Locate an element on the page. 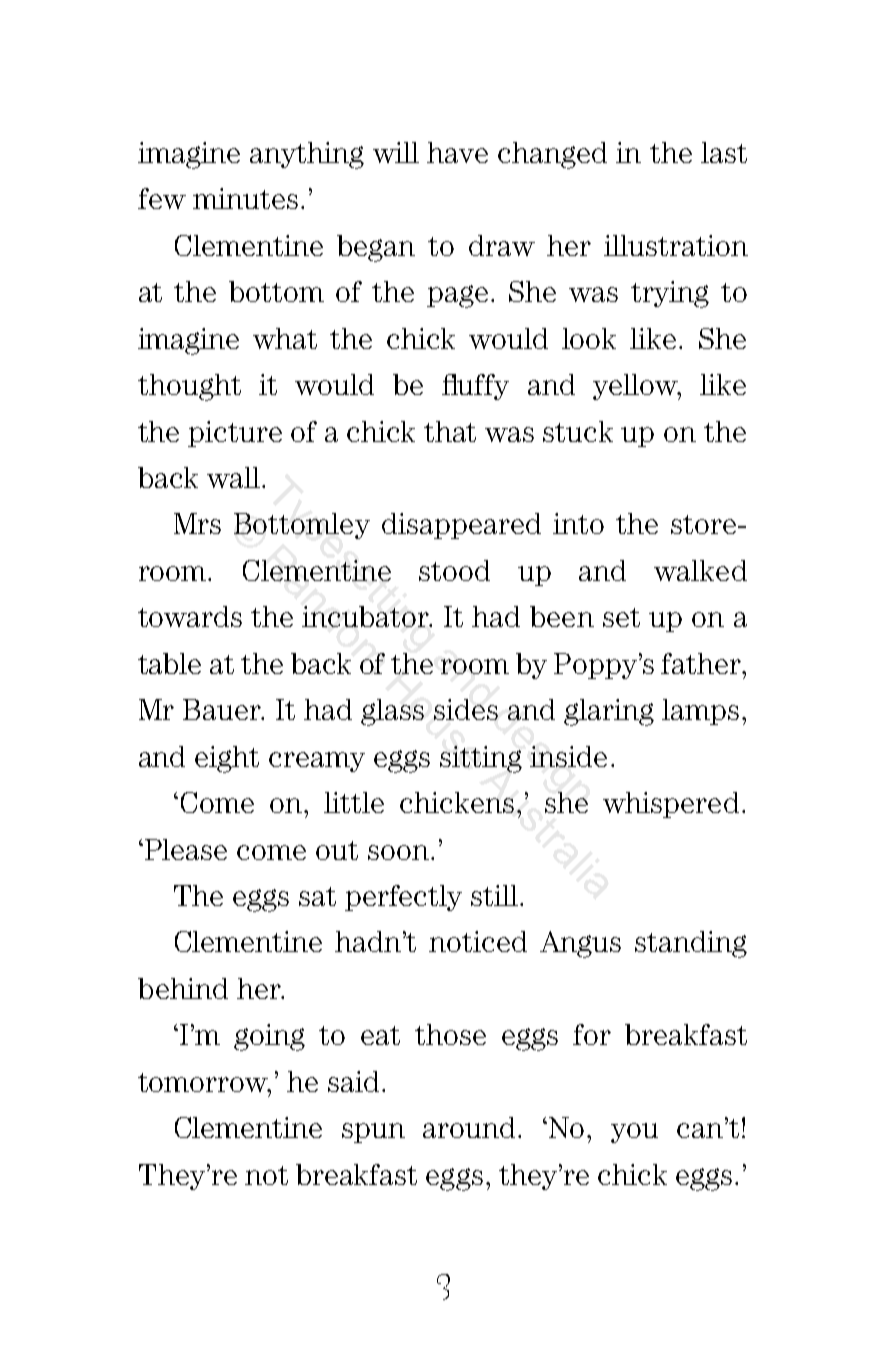 The image size is (886, 1372). eight is located at coordinates (227, 759).
